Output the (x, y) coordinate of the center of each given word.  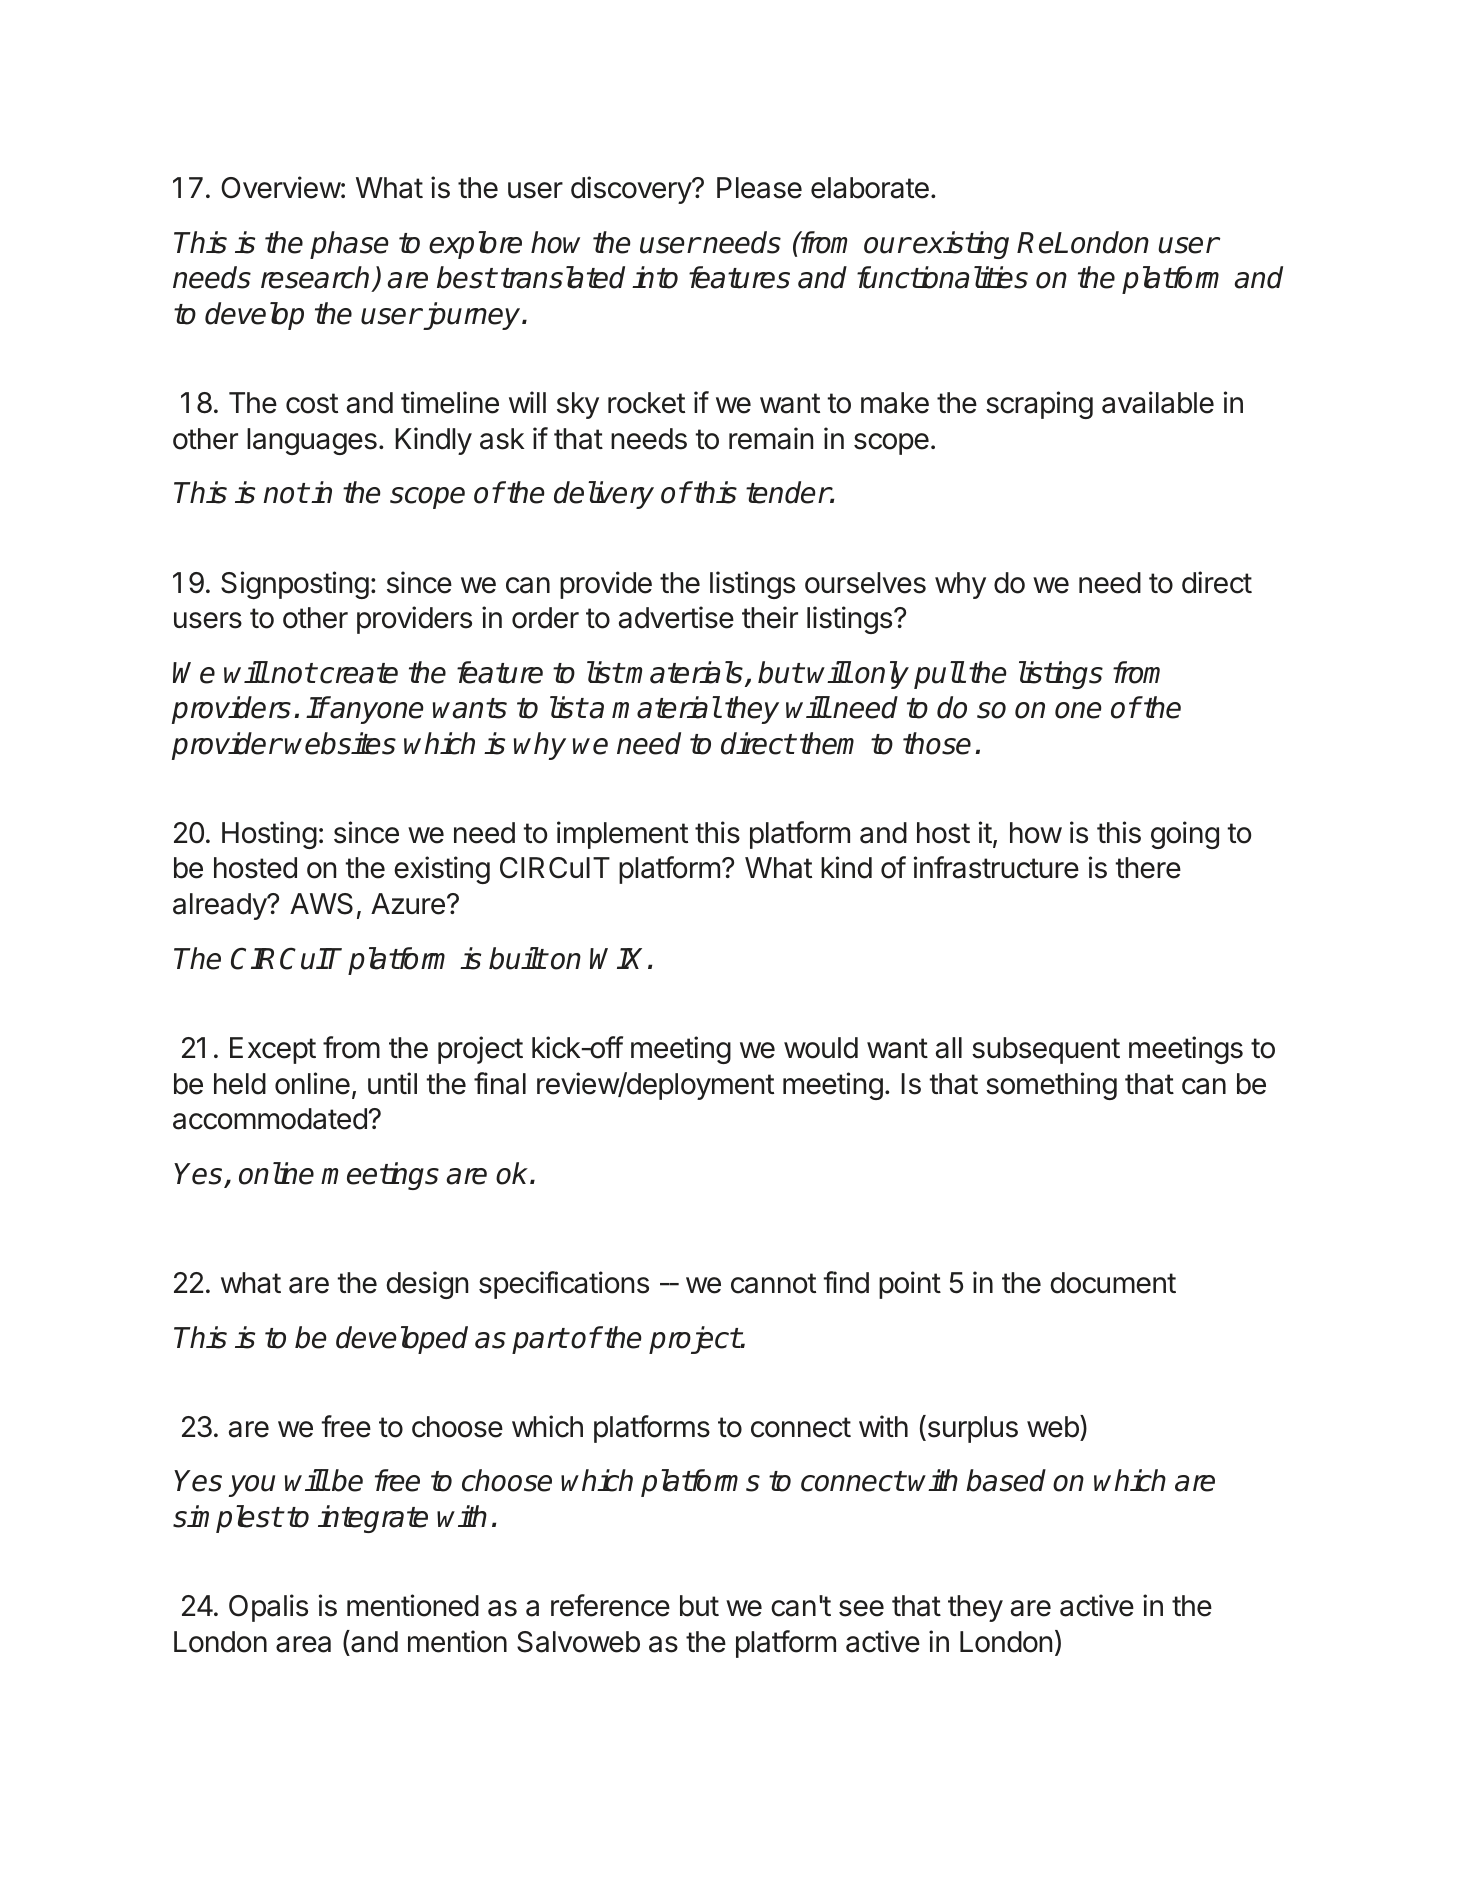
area (303, 1644)
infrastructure (996, 867)
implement (622, 835)
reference (610, 1605)
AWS (321, 904)
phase (349, 245)
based (1006, 1480)
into (655, 277)
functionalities (942, 277)
